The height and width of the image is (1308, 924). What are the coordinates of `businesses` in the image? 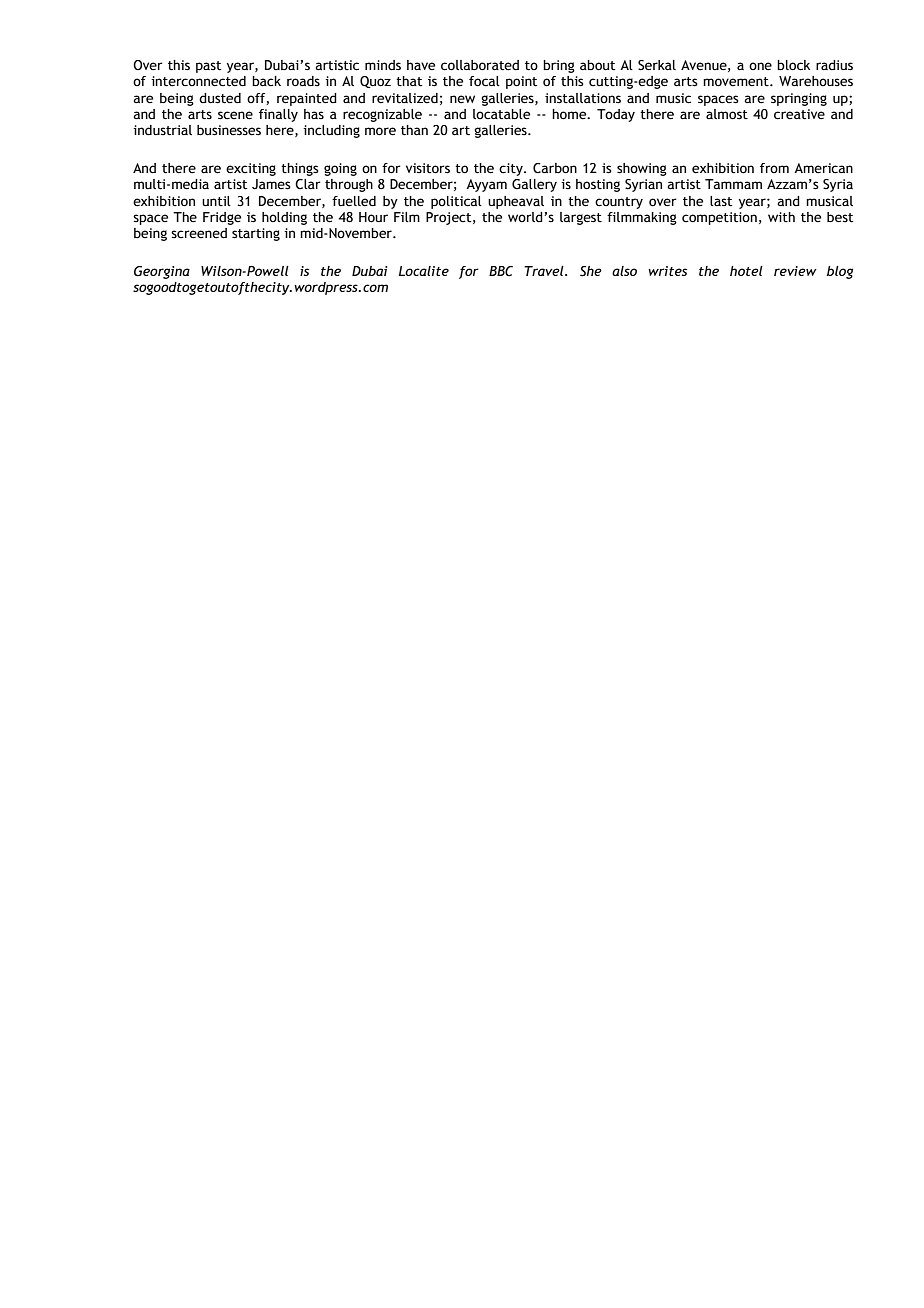 It's located at (229, 130).
